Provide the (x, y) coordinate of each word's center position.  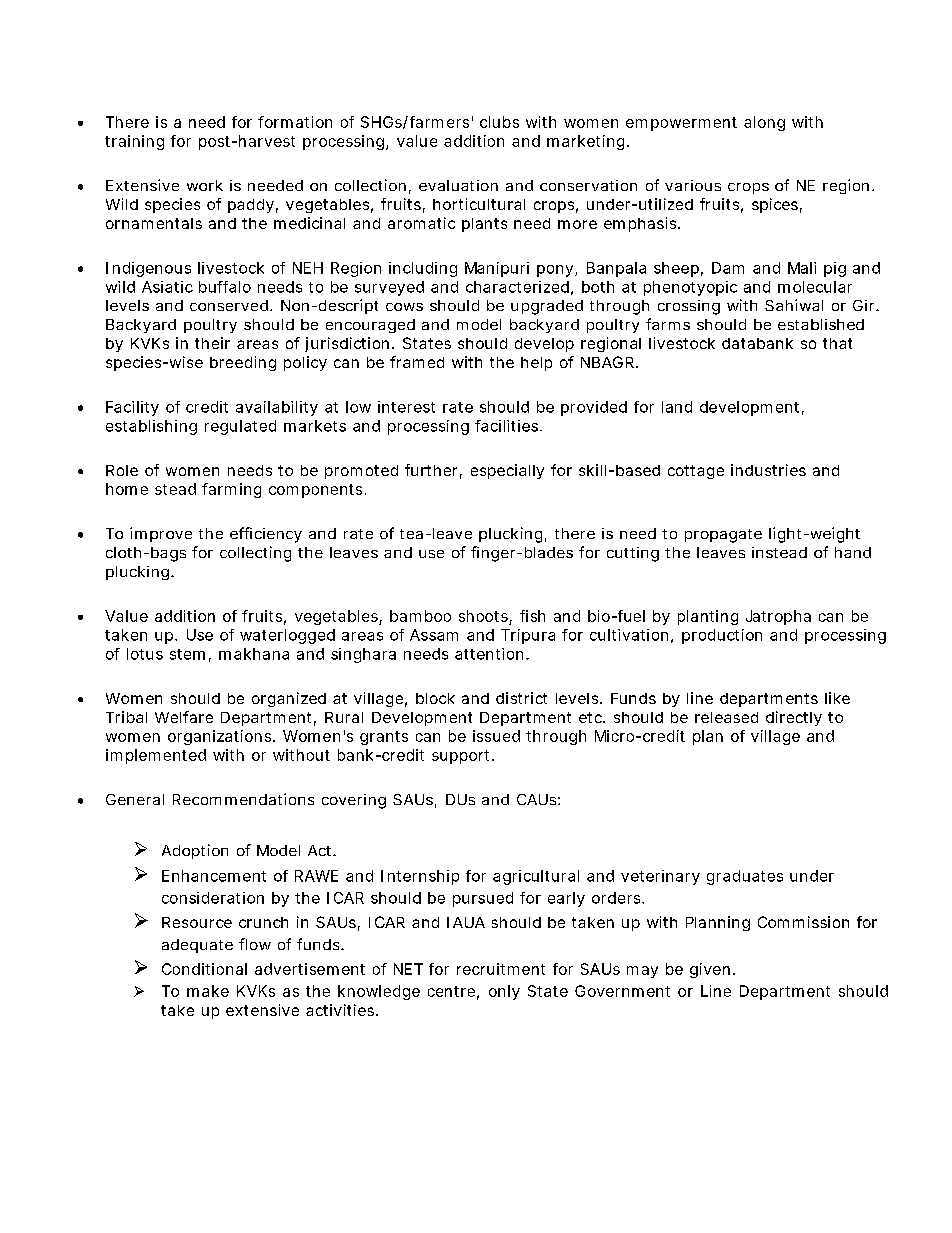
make (208, 991)
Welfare (184, 717)
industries (768, 470)
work (205, 185)
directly (794, 718)
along (764, 123)
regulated (240, 427)
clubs (499, 122)
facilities (508, 426)
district (521, 698)
